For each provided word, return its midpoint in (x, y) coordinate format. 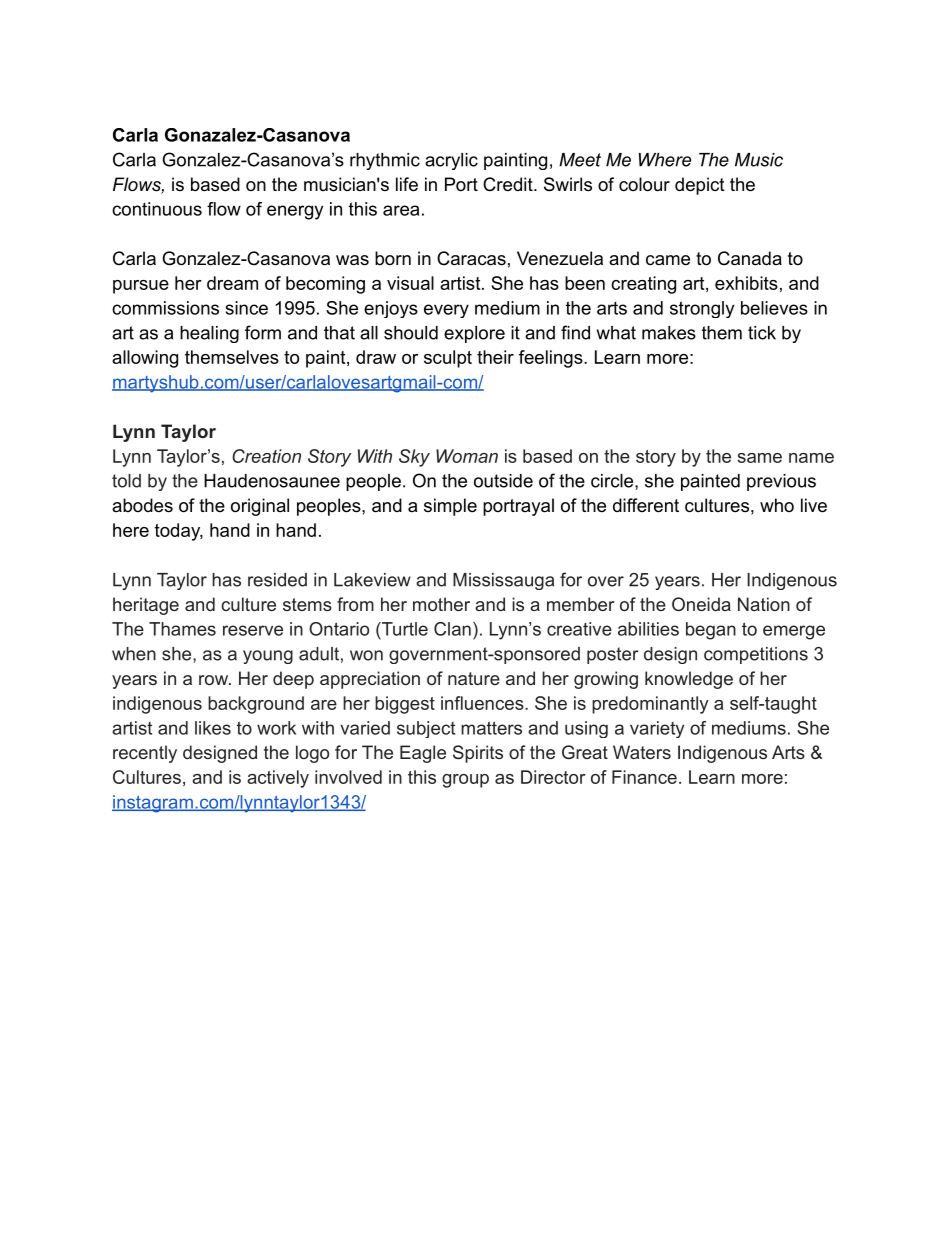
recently (145, 754)
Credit (509, 184)
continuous (157, 209)
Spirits (478, 754)
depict (700, 186)
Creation (266, 456)
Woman (467, 456)
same (760, 458)
